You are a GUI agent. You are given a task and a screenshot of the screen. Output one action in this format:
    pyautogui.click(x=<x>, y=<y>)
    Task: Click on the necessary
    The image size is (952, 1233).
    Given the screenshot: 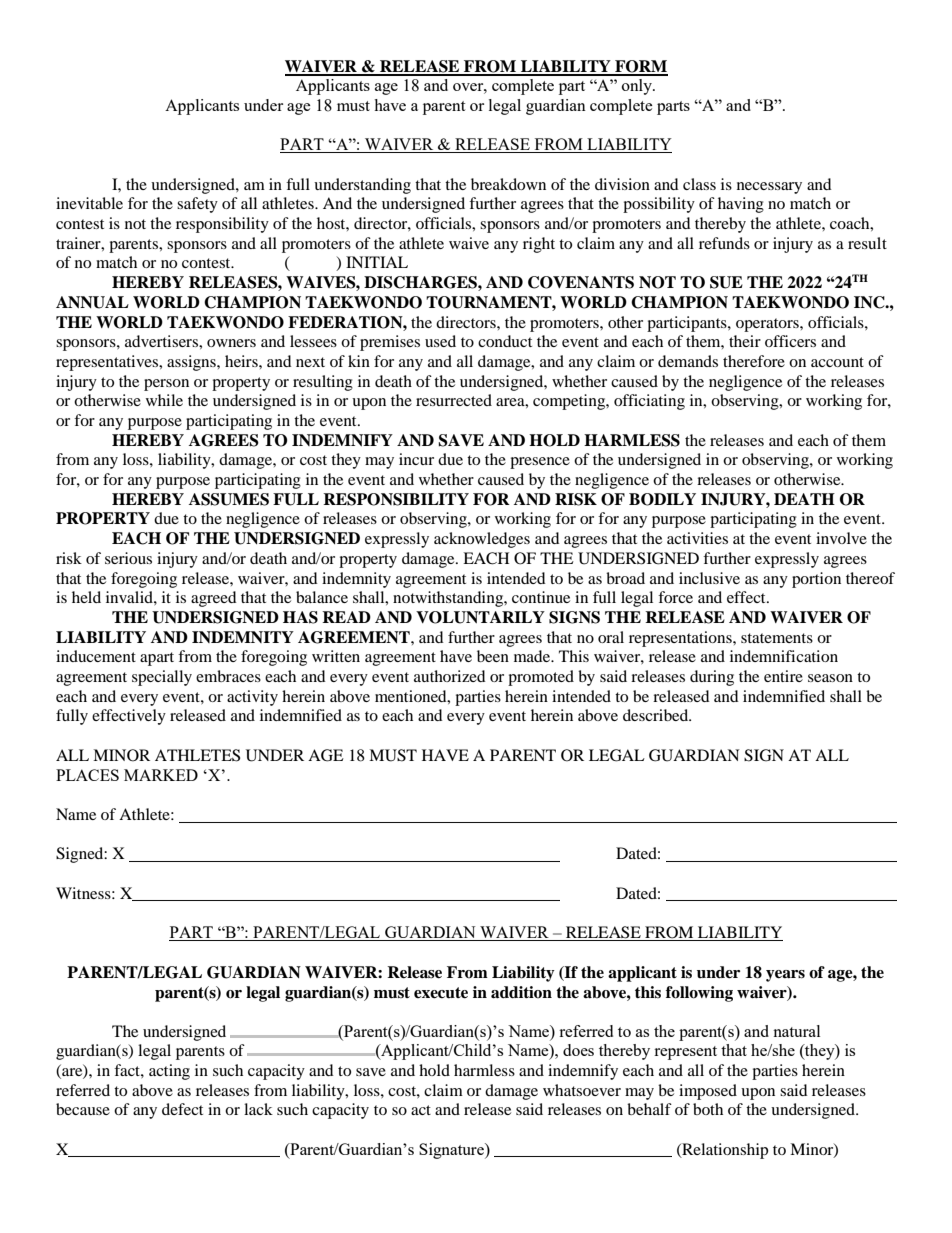 What is the action you would take?
    pyautogui.click(x=769, y=188)
